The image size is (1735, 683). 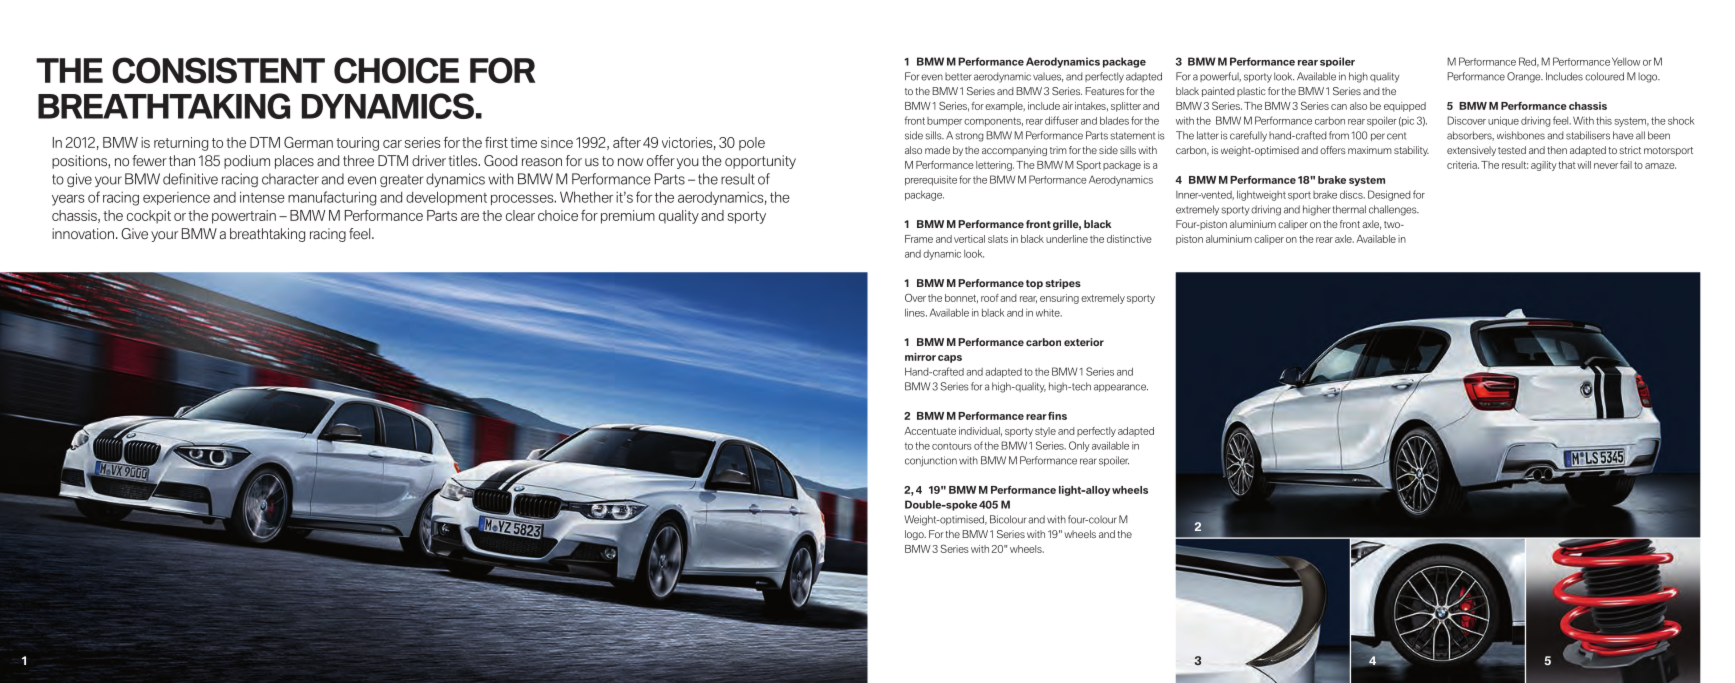 What do you see at coordinates (218, 70) in the page?
I see `CONSISTENT` at bounding box center [218, 70].
